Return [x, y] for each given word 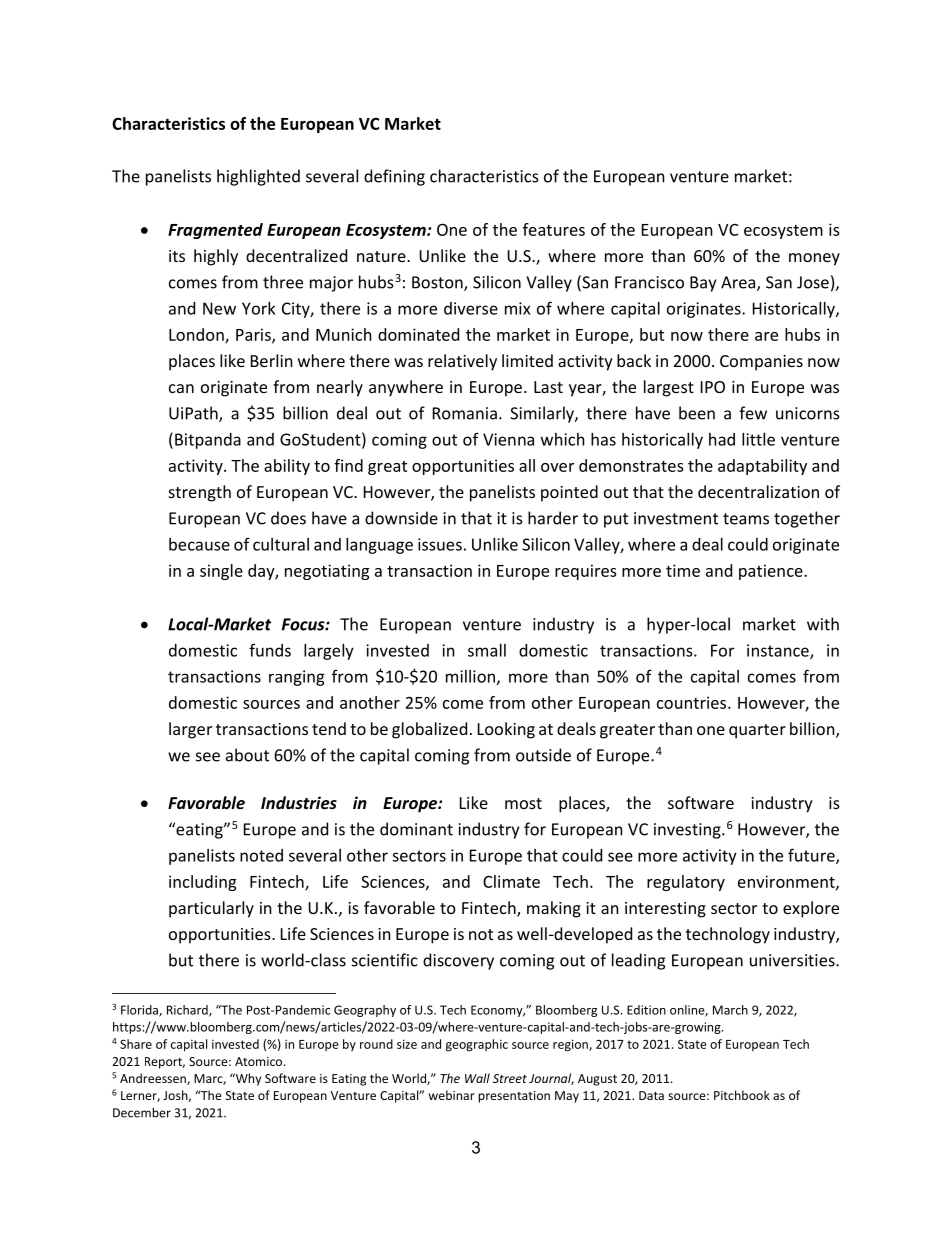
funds [270, 650]
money [814, 259]
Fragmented [215, 231]
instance [779, 651]
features [554, 229]
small [487, 650]
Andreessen [154, 1079]
